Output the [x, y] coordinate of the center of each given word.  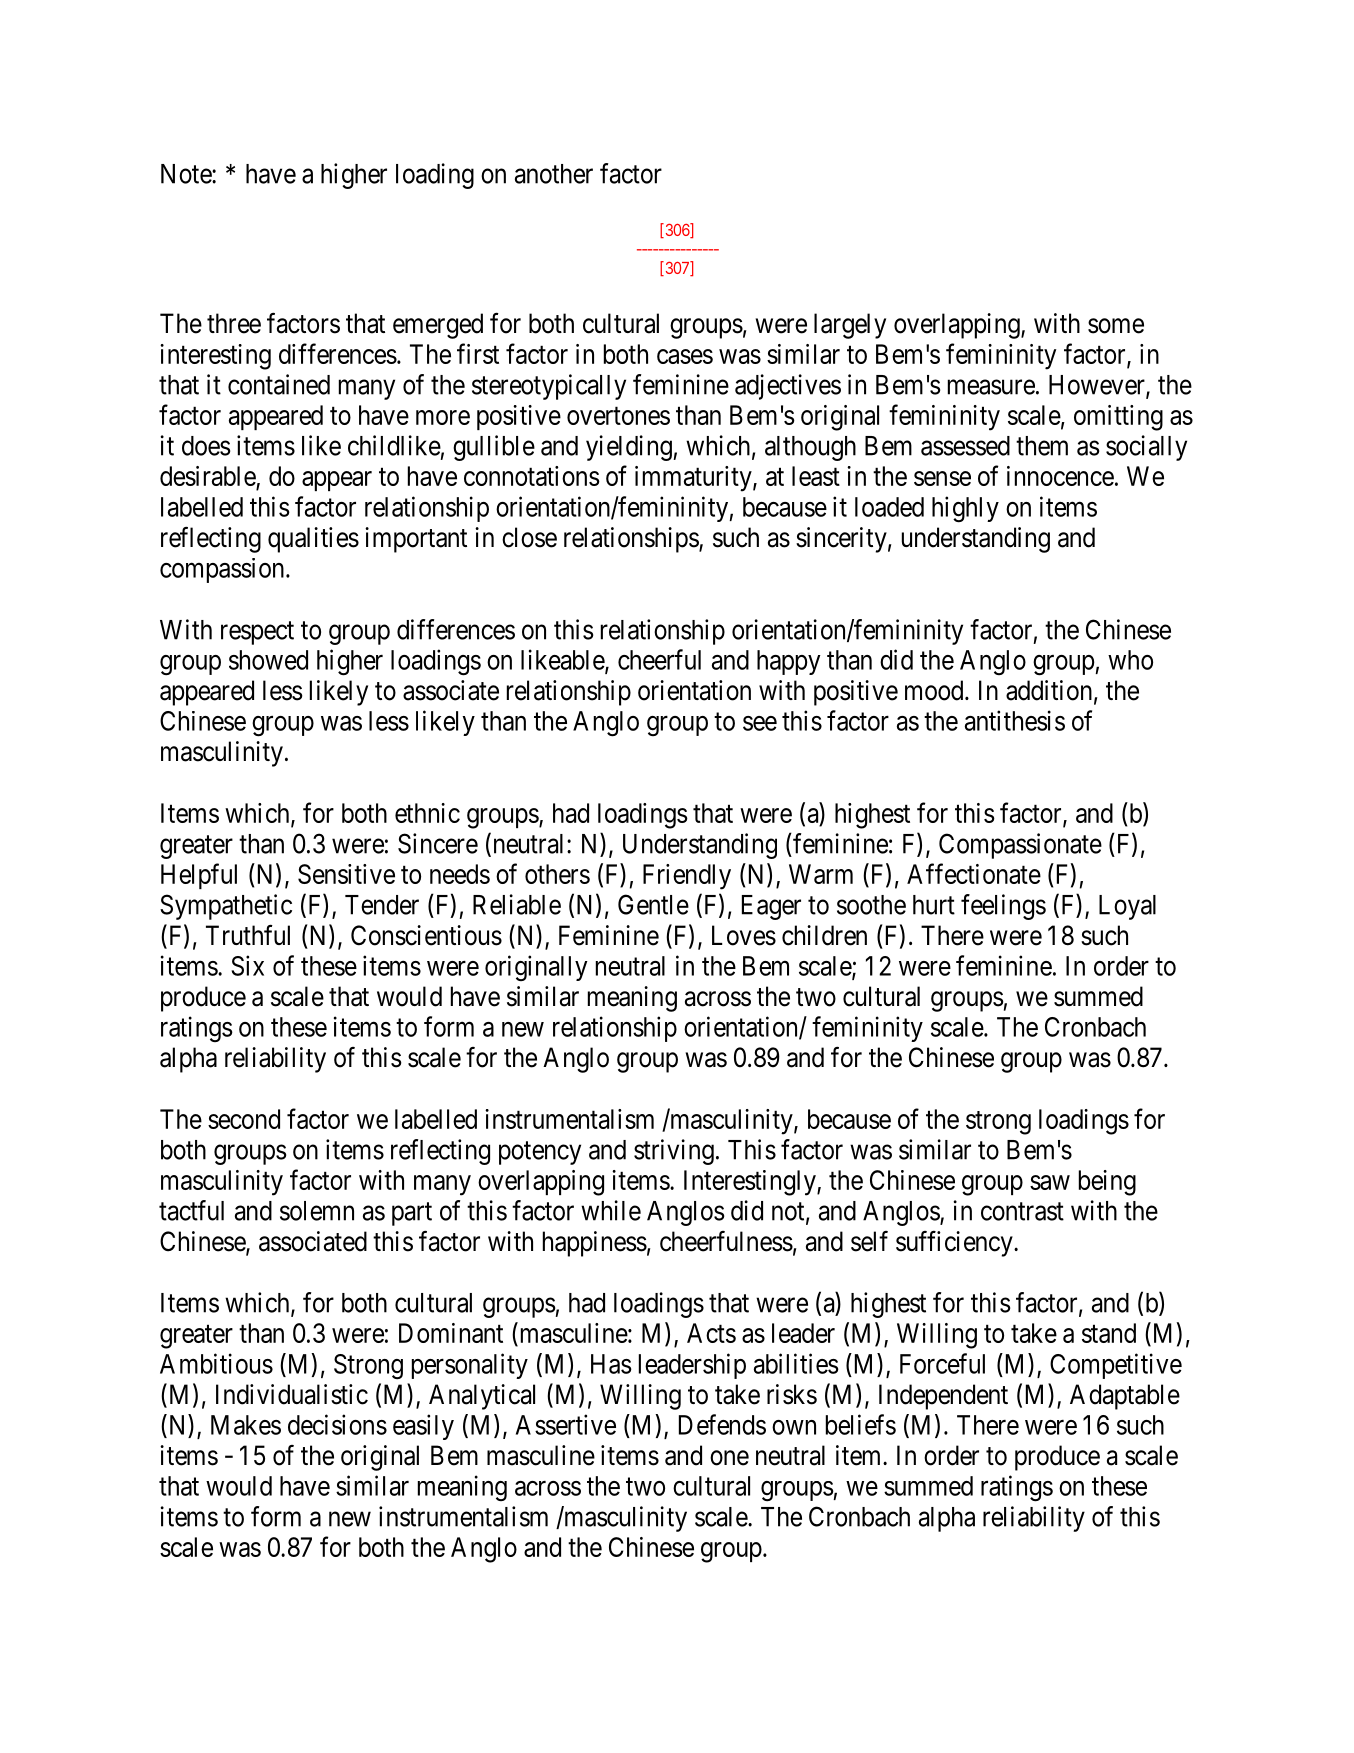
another [554, 174]
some [1116, 326]
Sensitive [346, 874]
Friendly [687, 877]
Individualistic [292, 1394]
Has [611, 1364]
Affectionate [974, 873]
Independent [943, 1397]
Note [187, 174]
